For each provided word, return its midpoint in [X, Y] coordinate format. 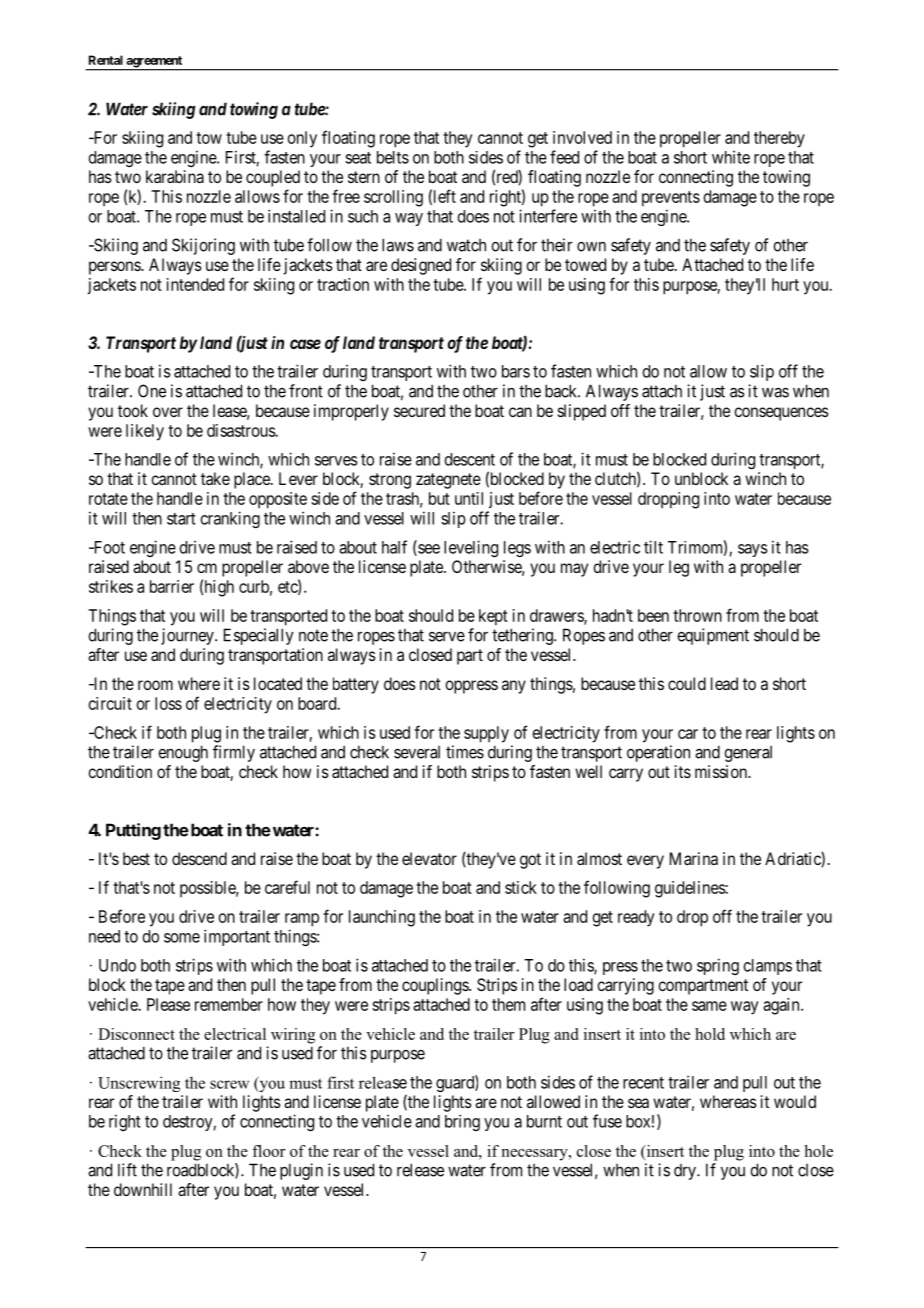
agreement [154, 63]
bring [462, 1122]
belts [393, 157]
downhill [143, 1189]
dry [686, 1172]
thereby [779, 139]
